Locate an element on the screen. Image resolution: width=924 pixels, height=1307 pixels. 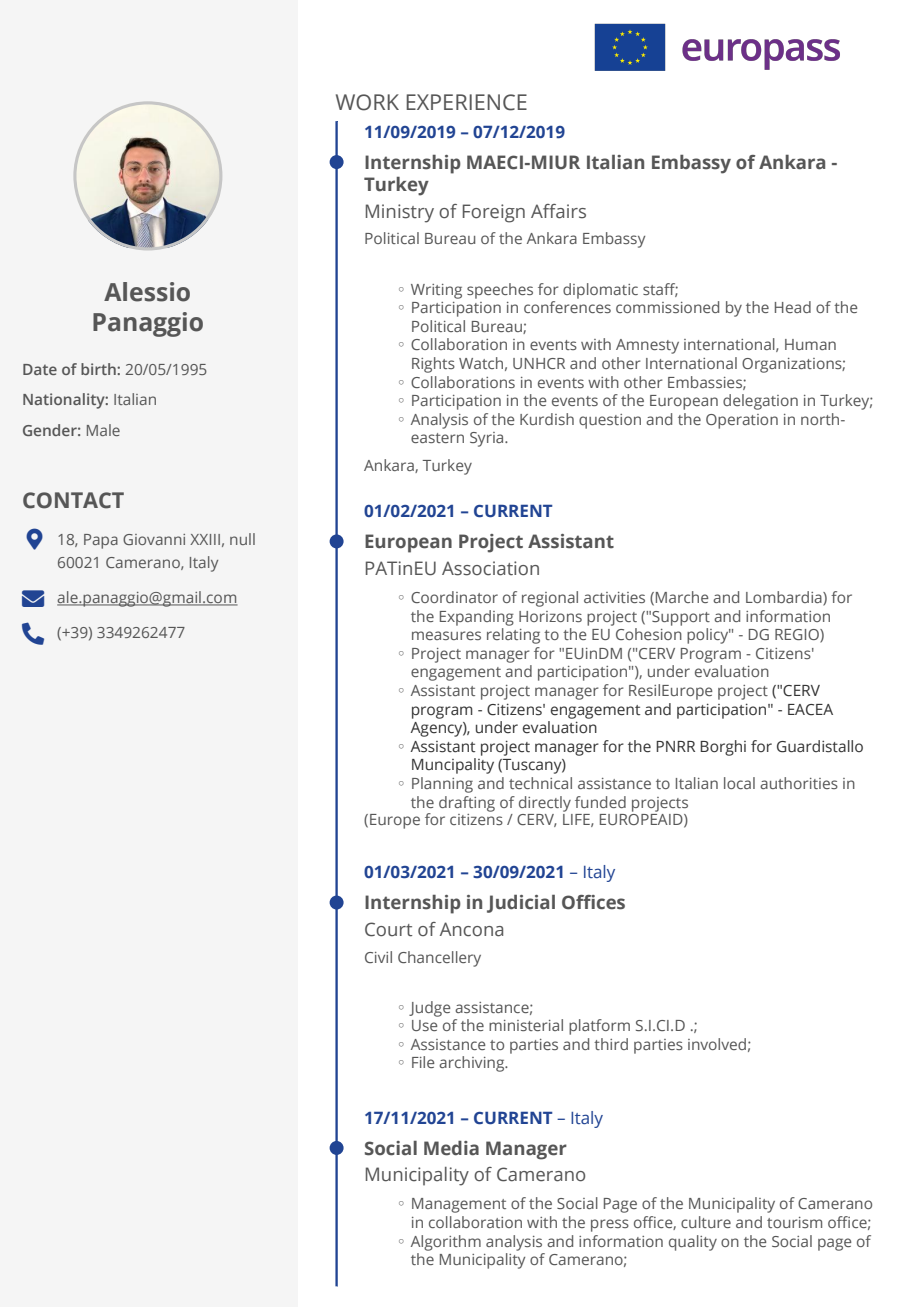
Association is located at coordinates (490, 568).
